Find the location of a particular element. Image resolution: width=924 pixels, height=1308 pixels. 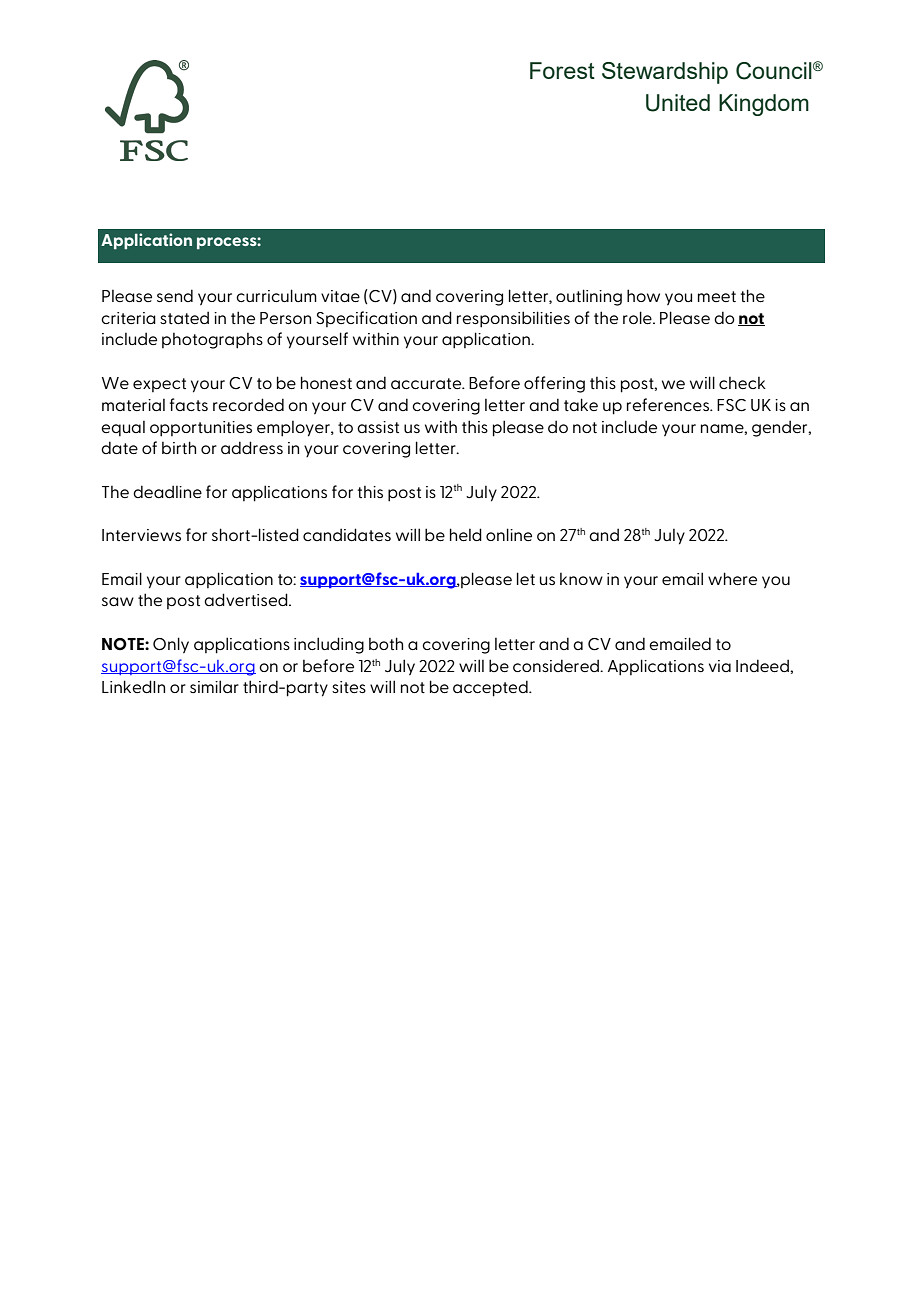

deadline is located at coordinates (167, 491).
